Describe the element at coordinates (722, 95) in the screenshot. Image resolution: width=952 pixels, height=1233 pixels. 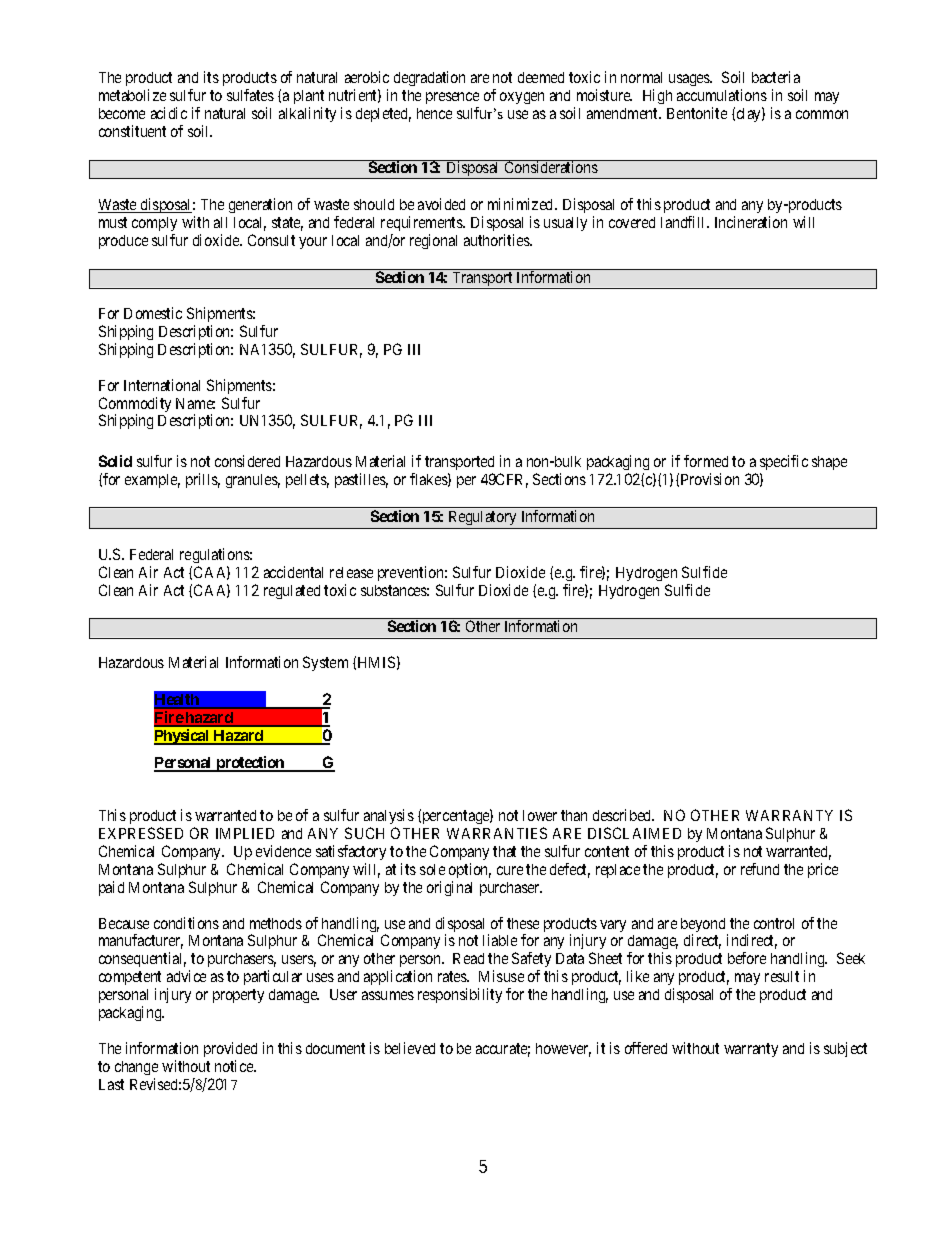
I see `accumulations` at that location.
